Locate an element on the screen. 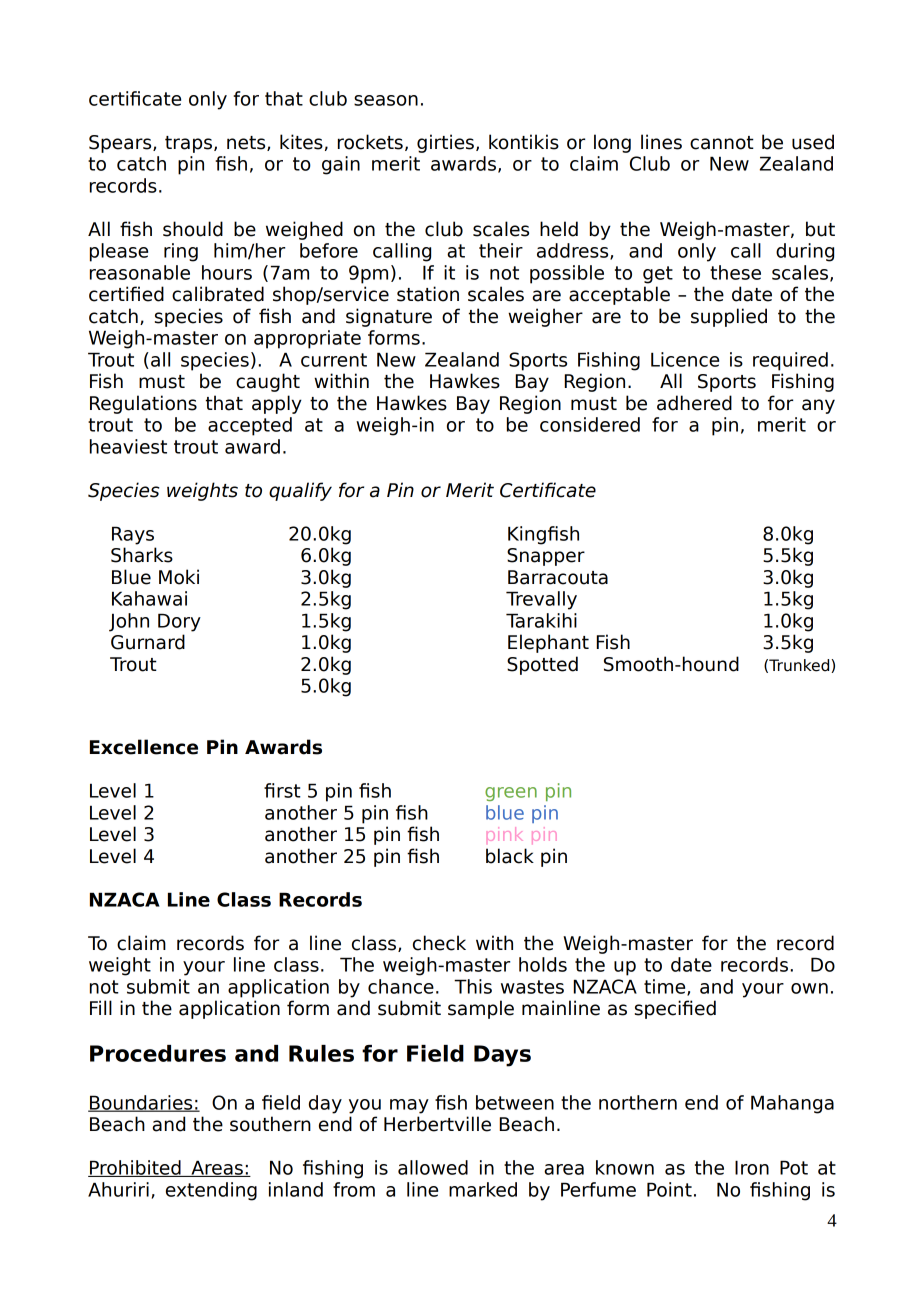 The height and width of the screenshot is (1308, 924). Dory is located at coordinates (179, 622).
